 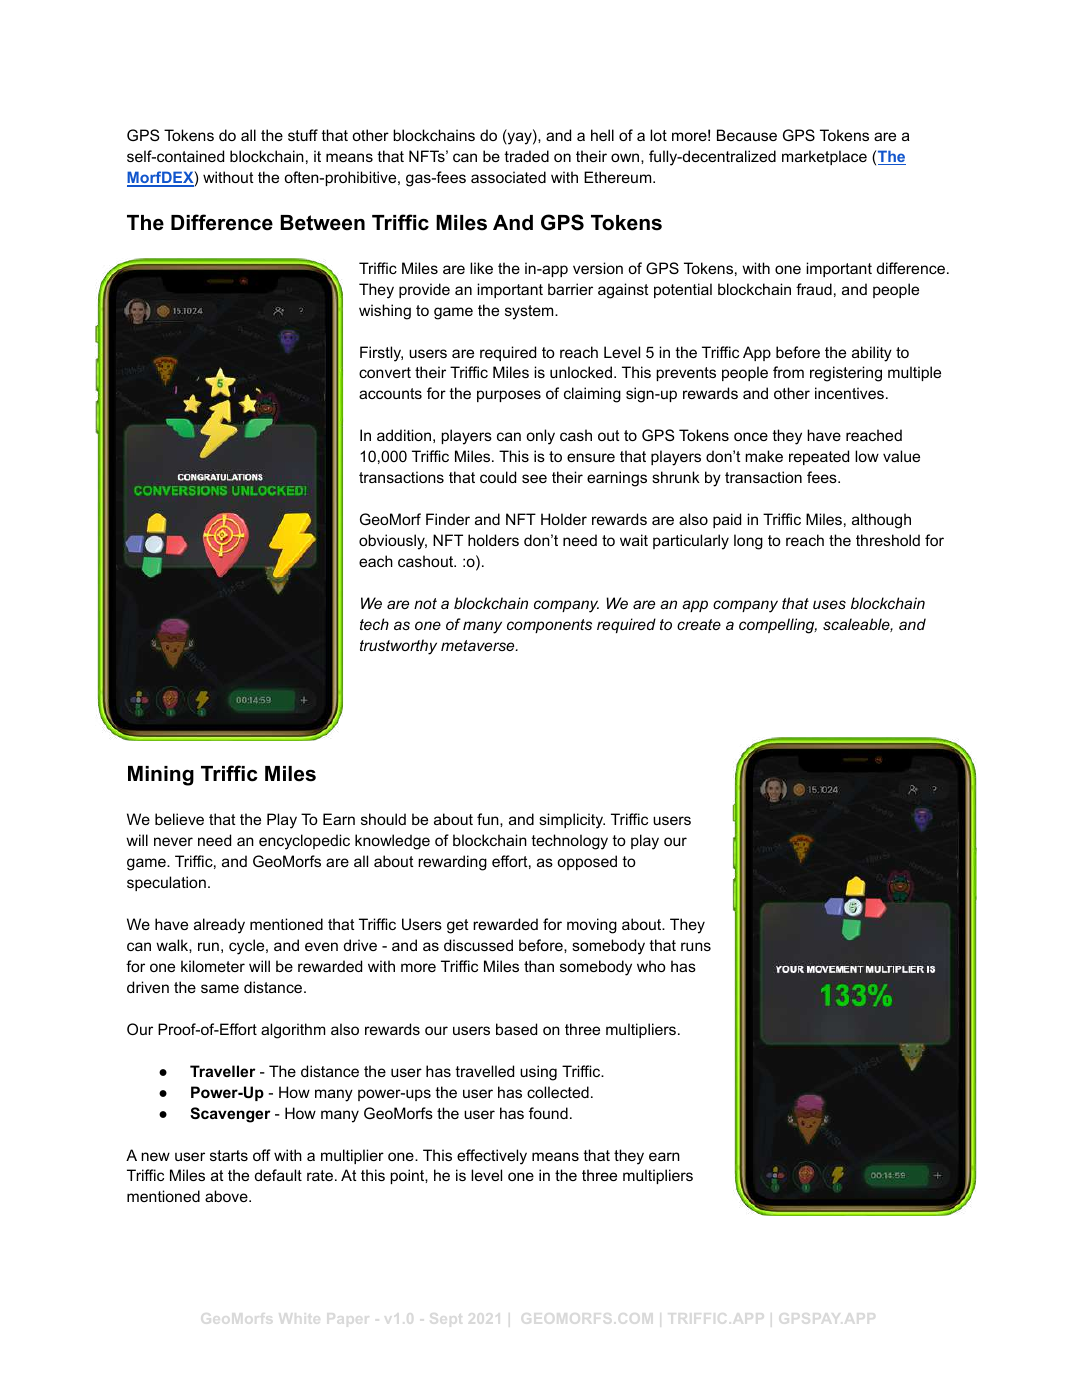 I want to click on traded, so click(x=526, y=156).
